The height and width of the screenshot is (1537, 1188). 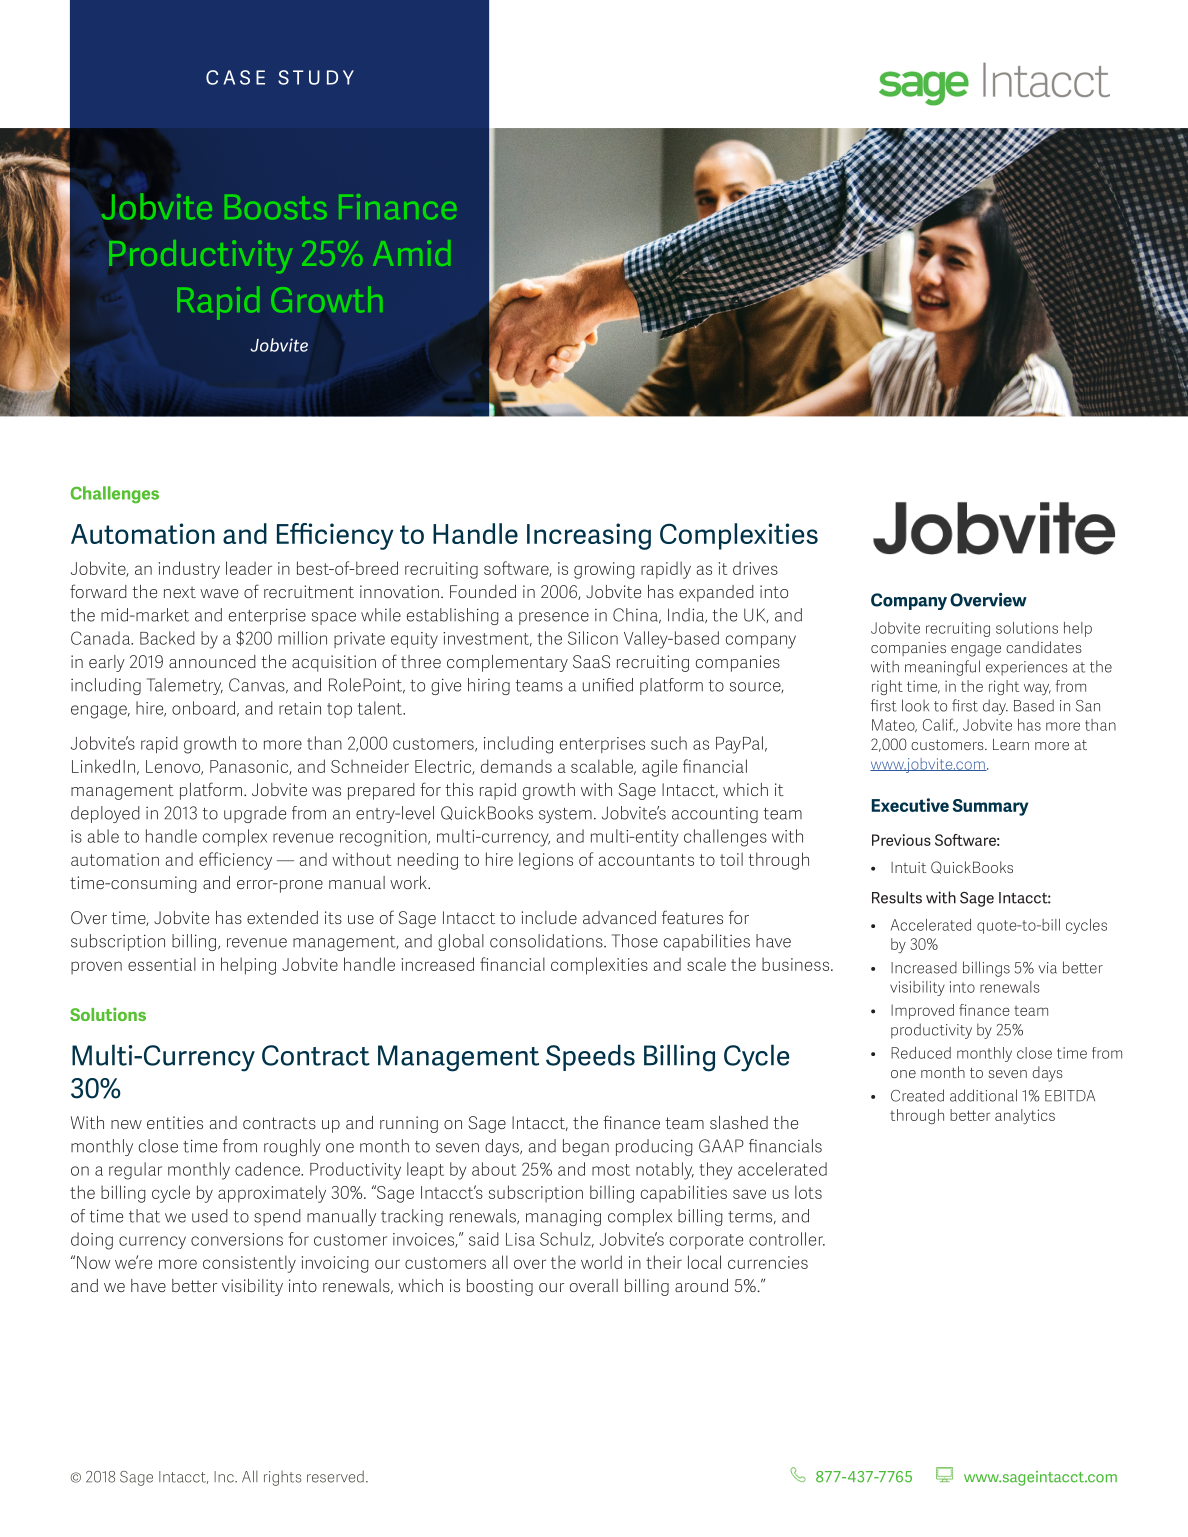 I want to click on candidates, so click(x=1043, y=647).
